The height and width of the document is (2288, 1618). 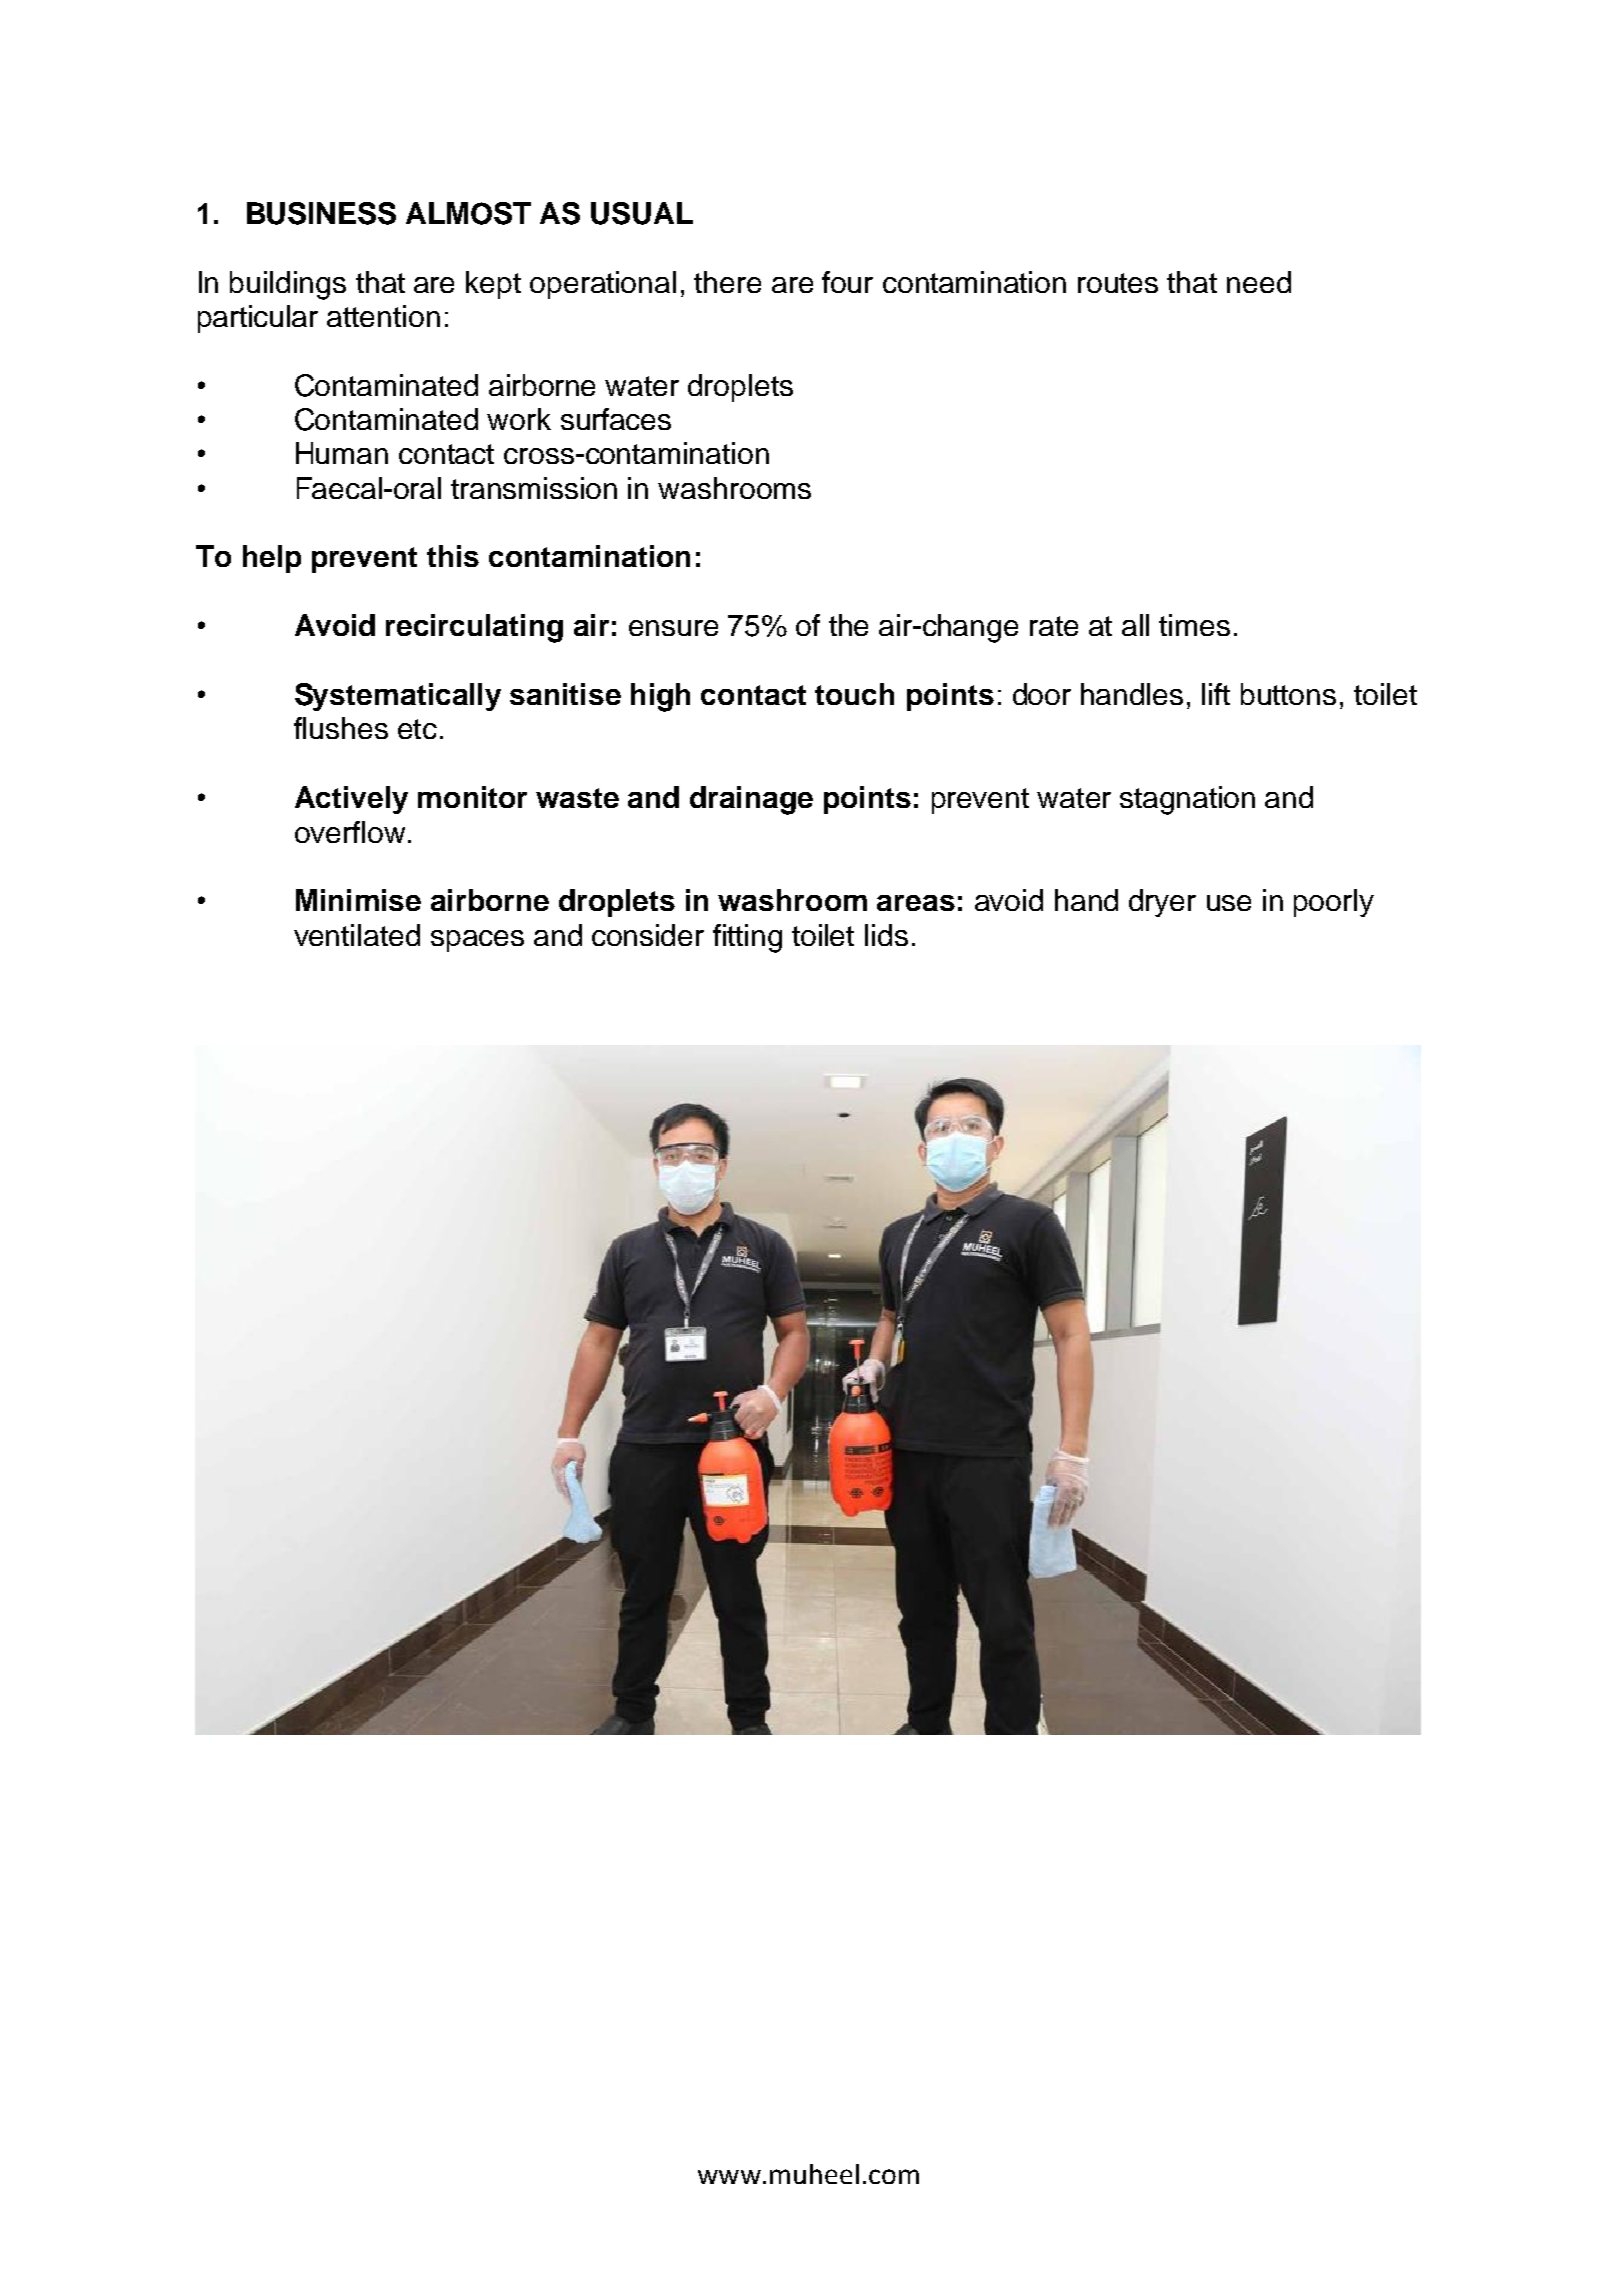 What do you see at coordinates (673, 628) in the document?
I see `ensure` at bounding box center [673, 628].
